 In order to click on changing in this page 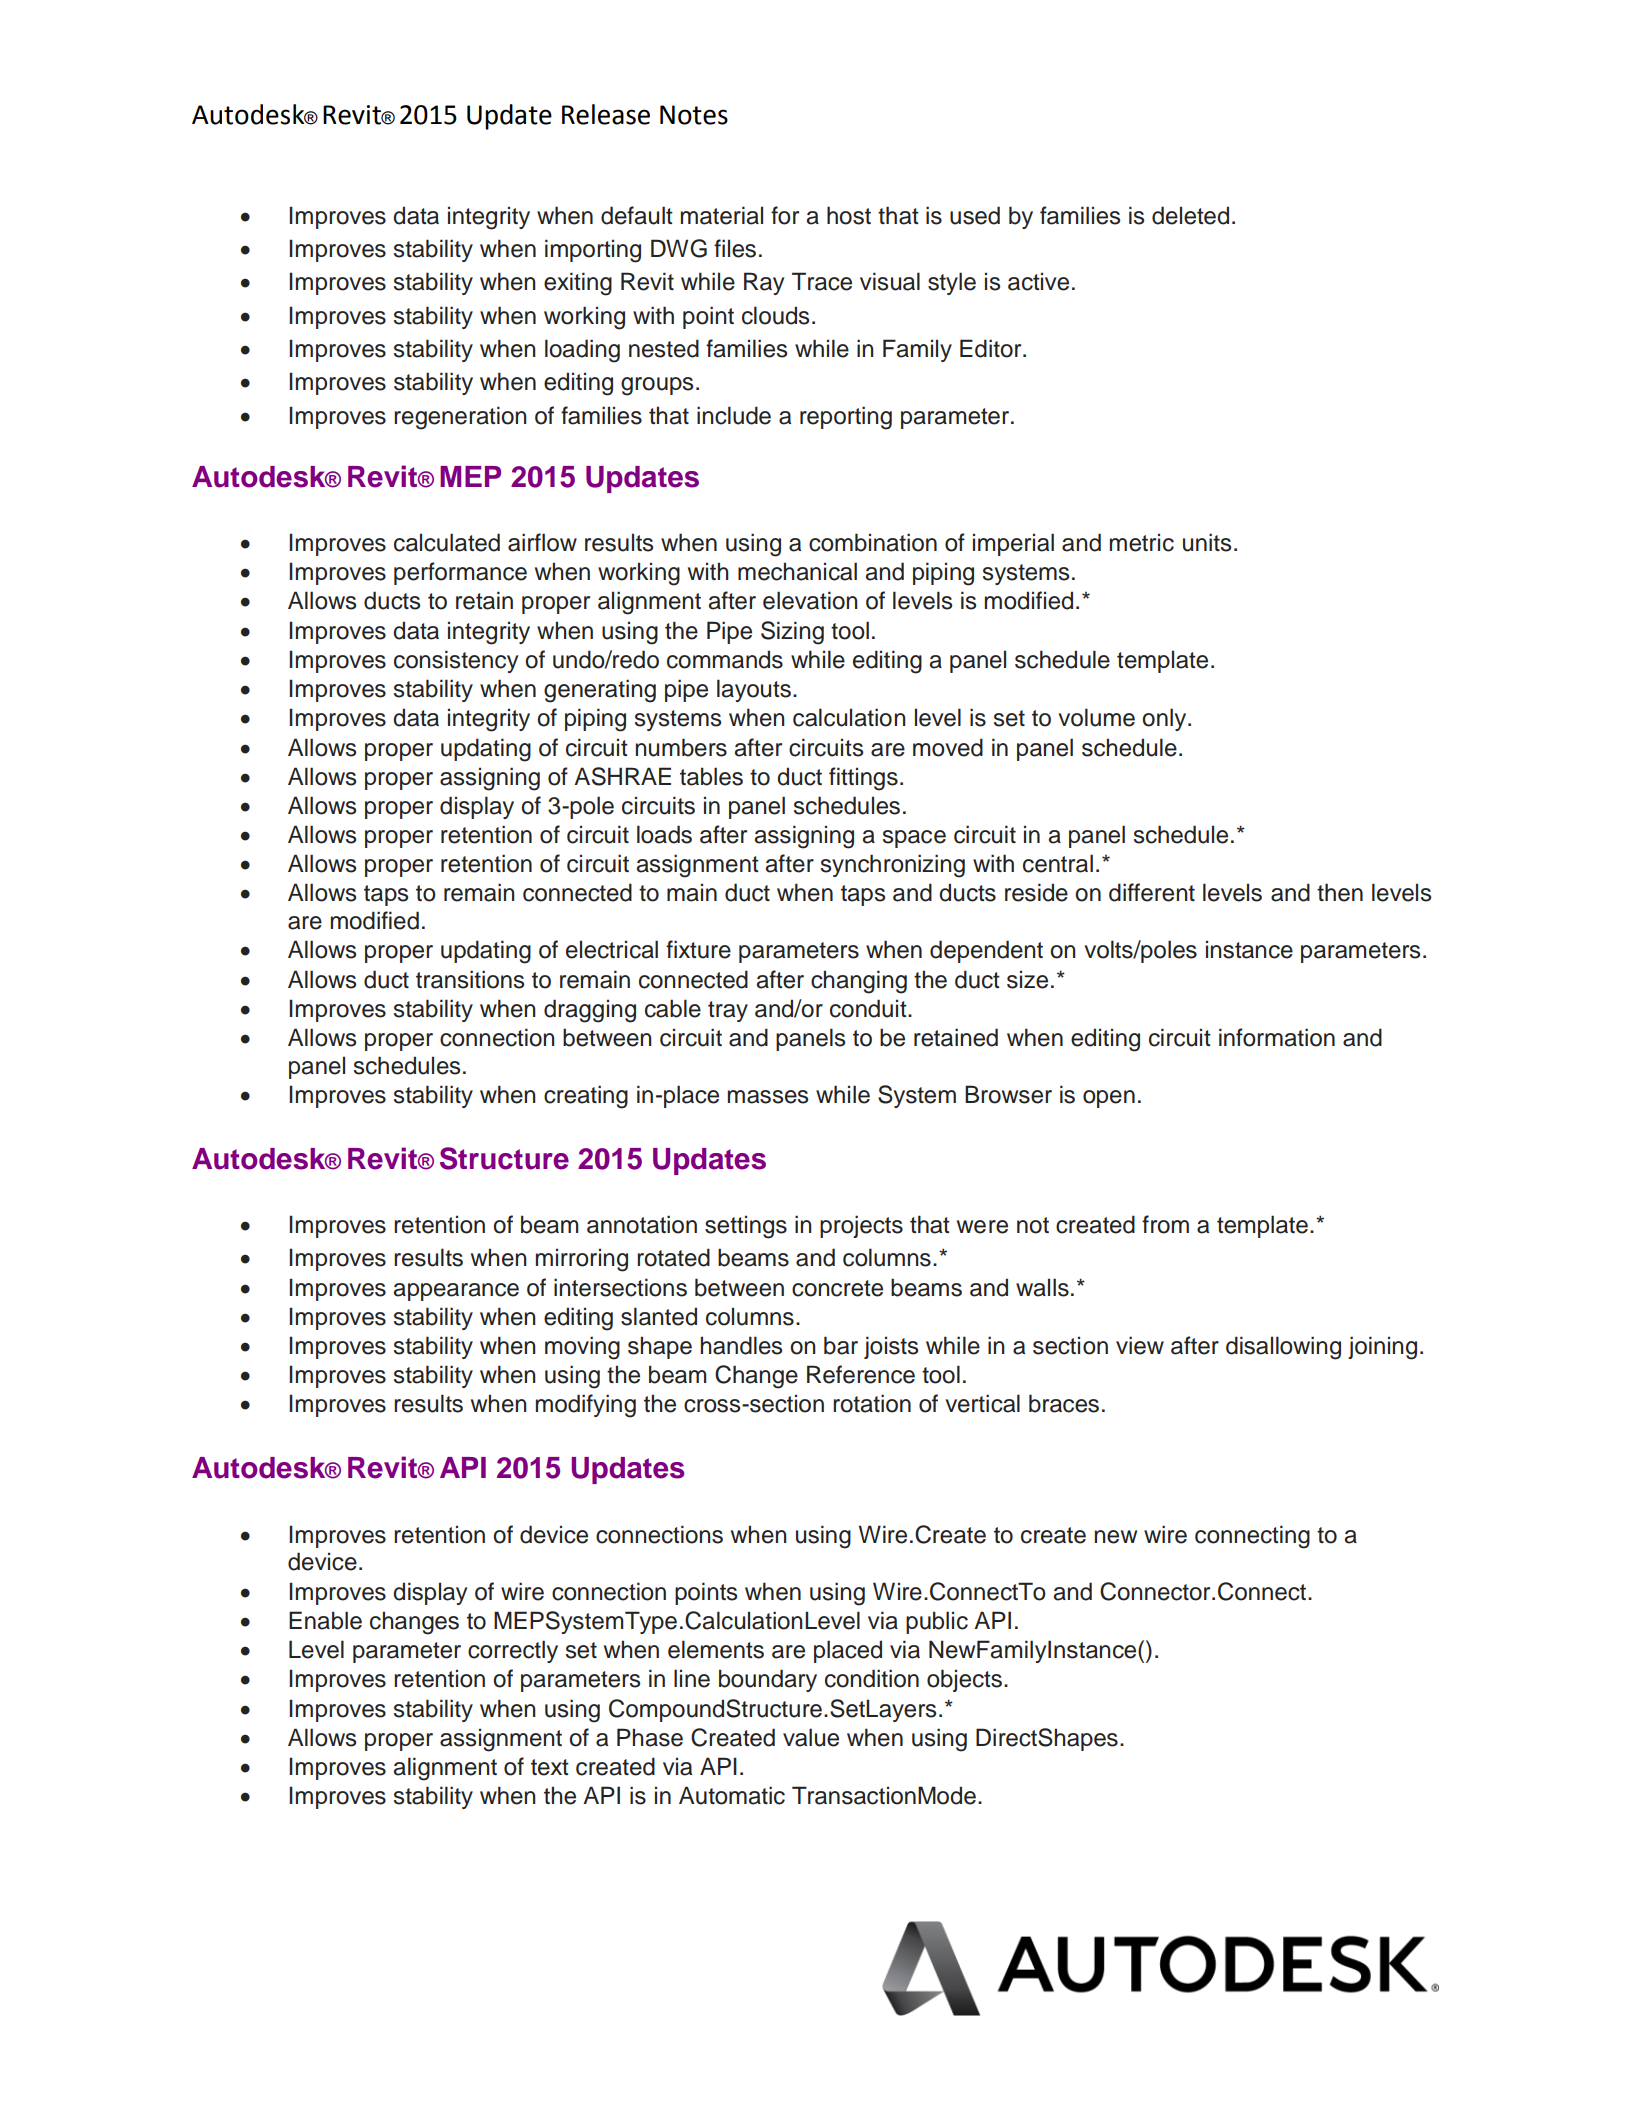, I will do `click(859, 982)`.
